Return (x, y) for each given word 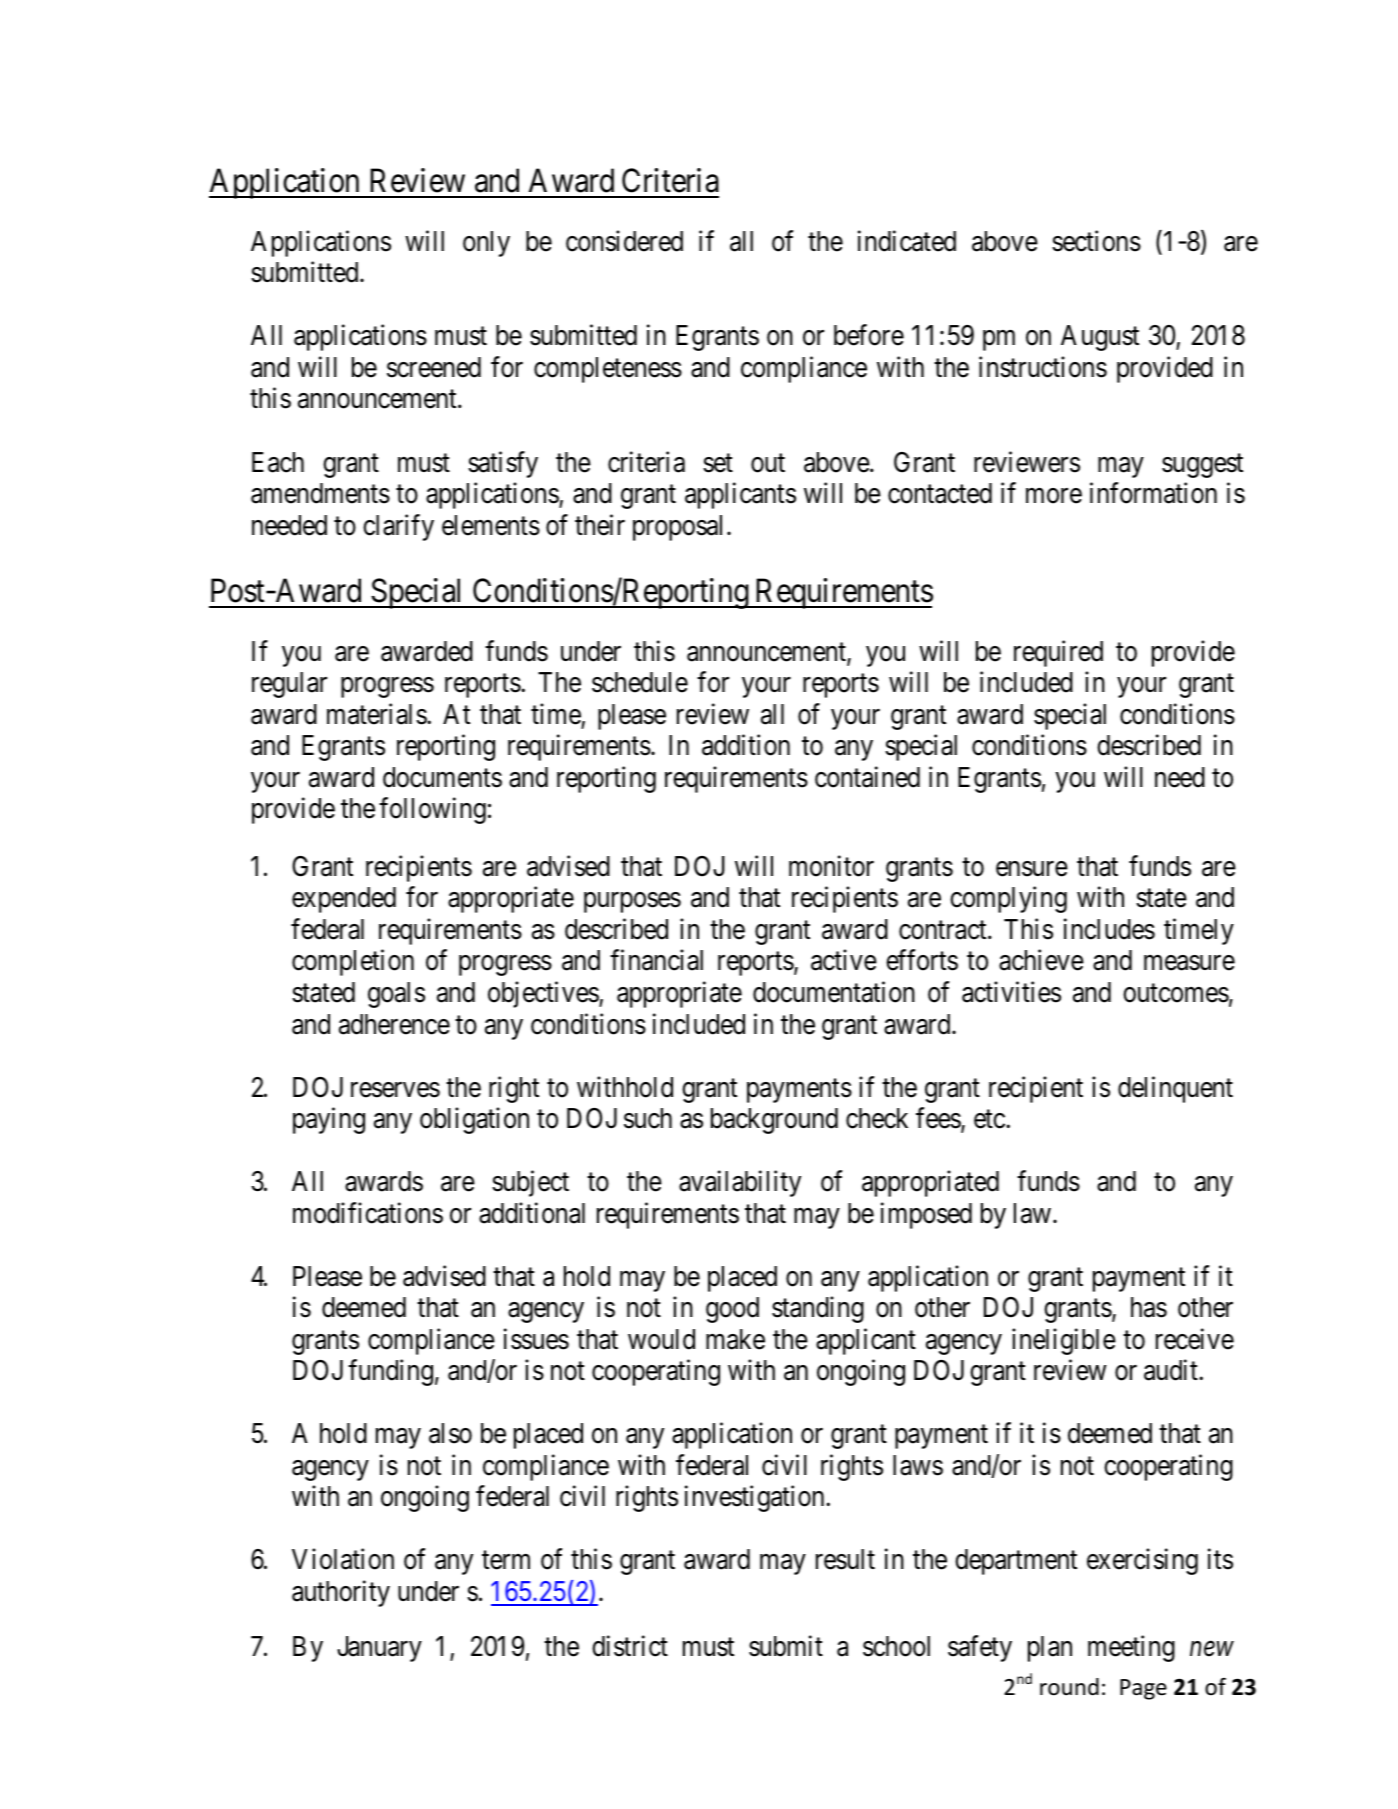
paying (329, 1120)
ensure (1032, 869)
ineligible (1064, 1341)
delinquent (1175, 1089)
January (379, 1649)
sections (1096, 241)
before (869, 335)
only (486, 244)
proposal (680, 528)
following (432, 811)
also (450, 1433)
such (648, 1118)
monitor (831, 866)
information (1153, 493)
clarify (398, 527)
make (735, 1339)
